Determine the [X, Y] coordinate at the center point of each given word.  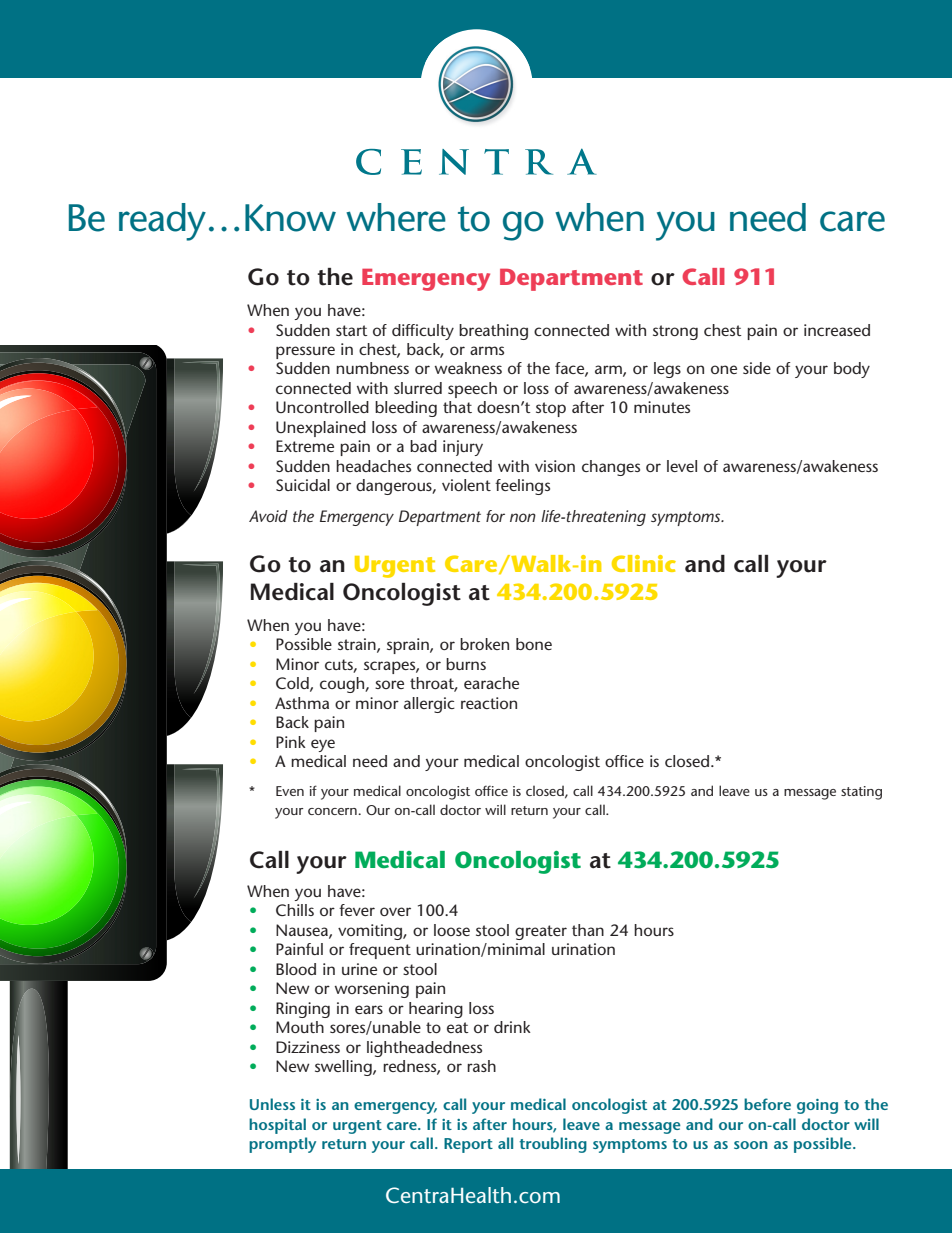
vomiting [371, 932]
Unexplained [321, 429]
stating [861, 793]
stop [551, 409]
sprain [409, 646]
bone [534, 644]
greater [541, 932]
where [396, 217]
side [757, 368]
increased [837, 330]
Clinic [644, 563]
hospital [277, 1126]
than [588, 930]
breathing [493, 332]
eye [323, 745]
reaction [489, 703]
